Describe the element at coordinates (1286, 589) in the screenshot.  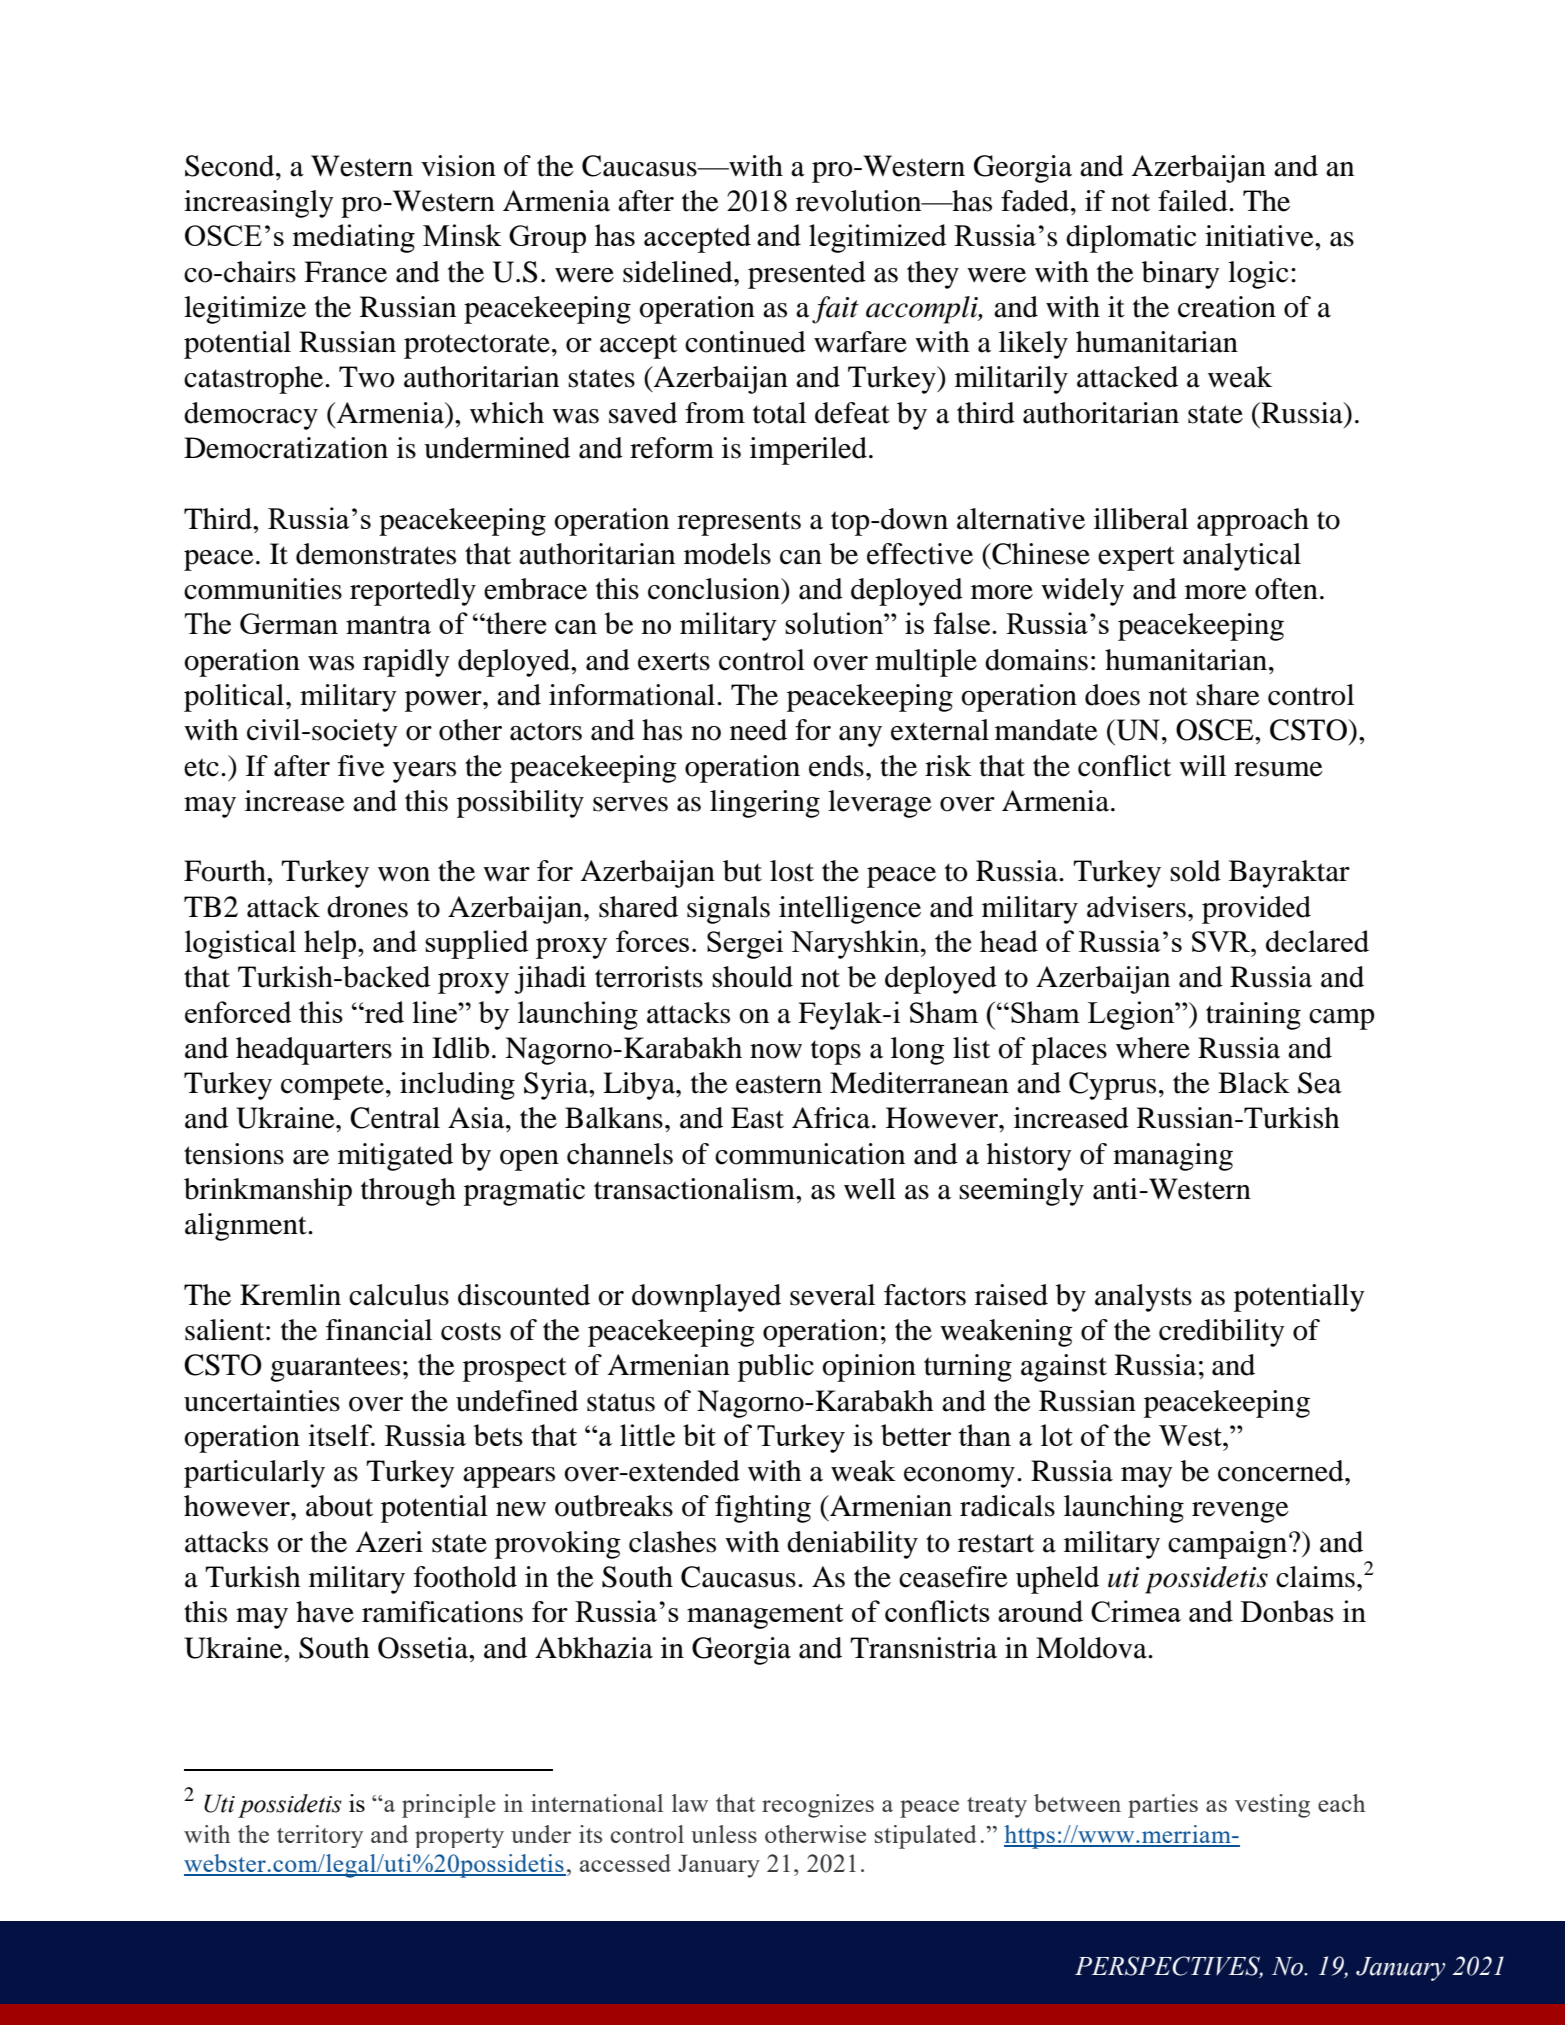
I see `often` at that location.
